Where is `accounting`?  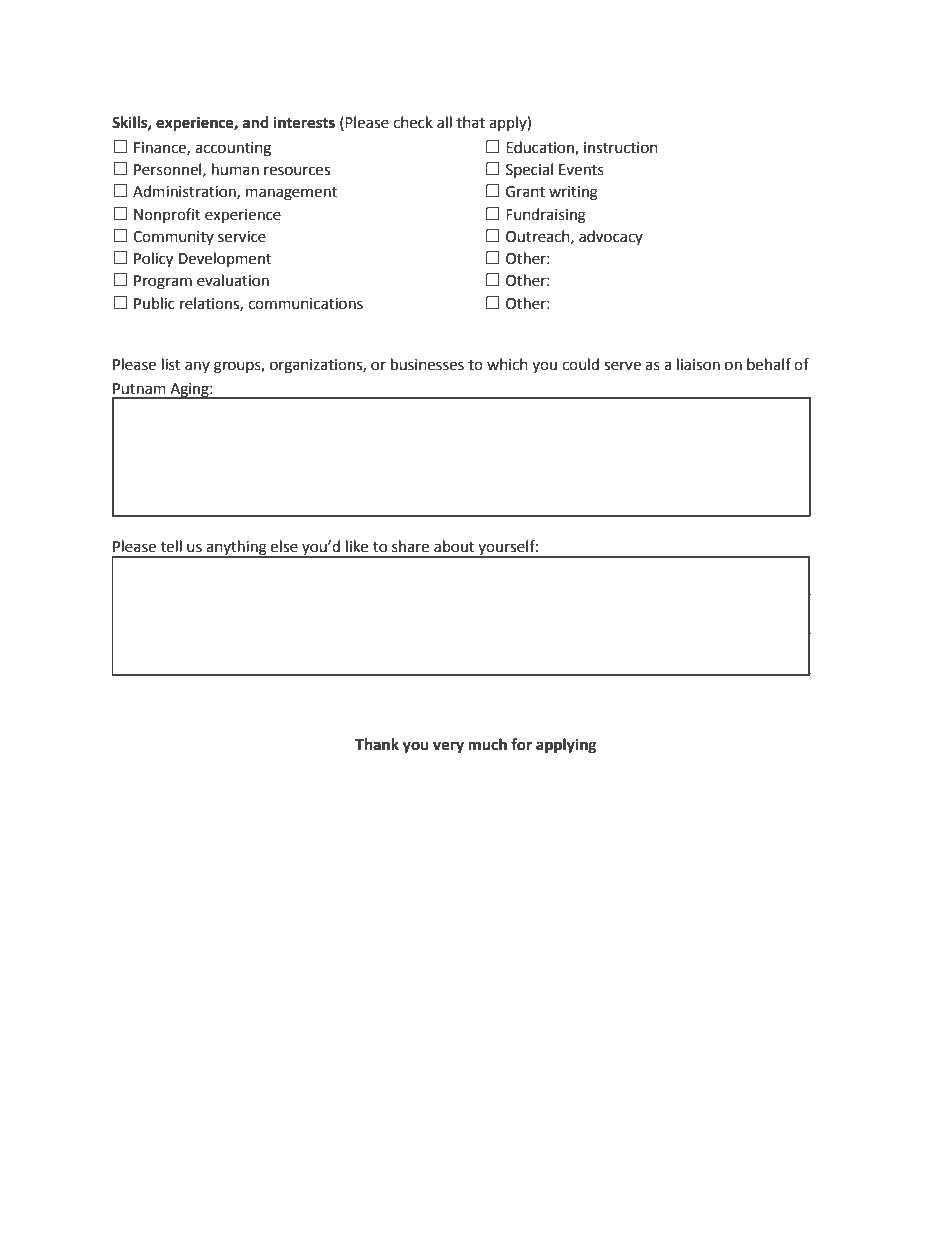 accounting is located at coordinates (233, 149).
